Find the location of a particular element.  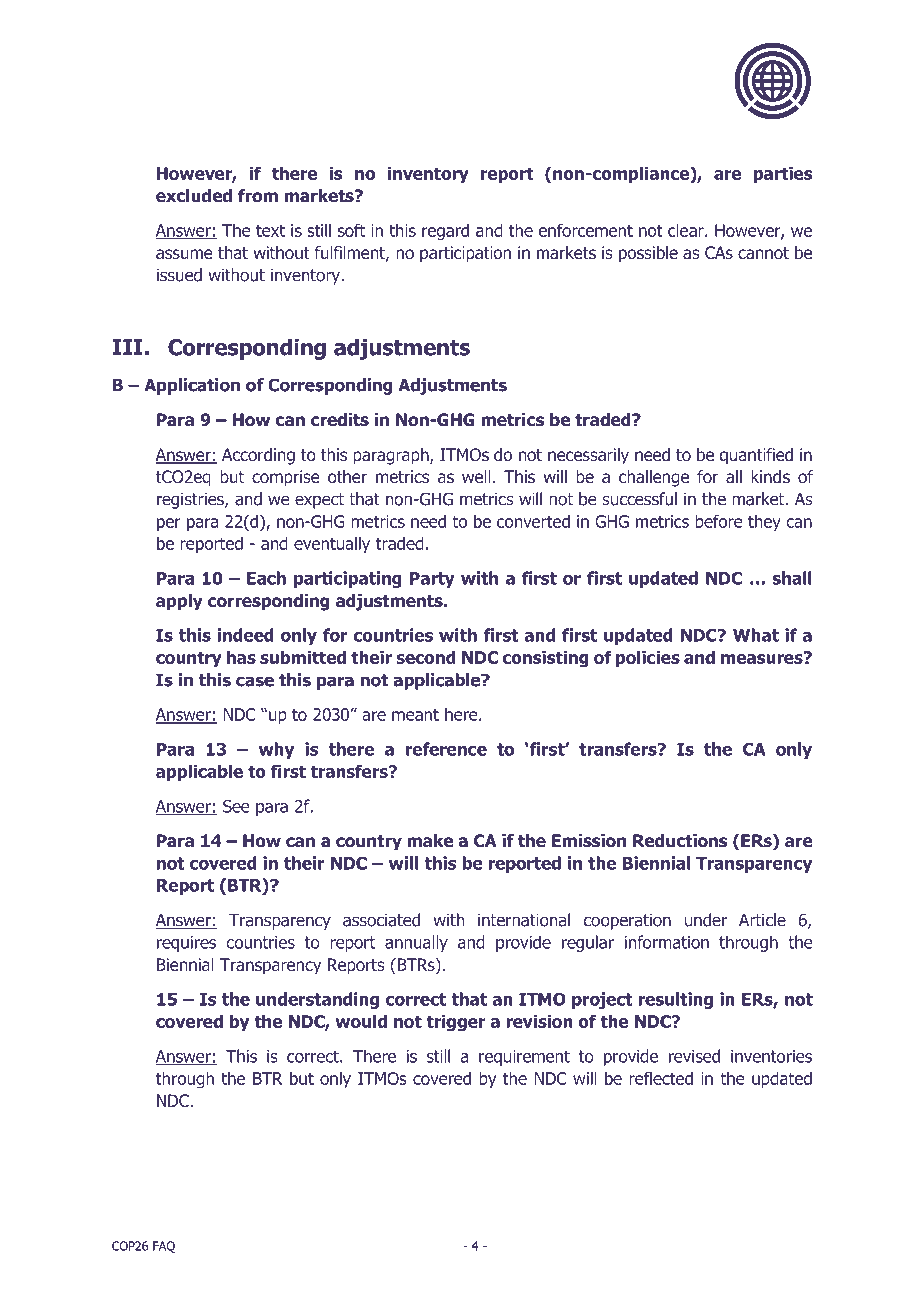

case is located at coordinates (255, 681).
